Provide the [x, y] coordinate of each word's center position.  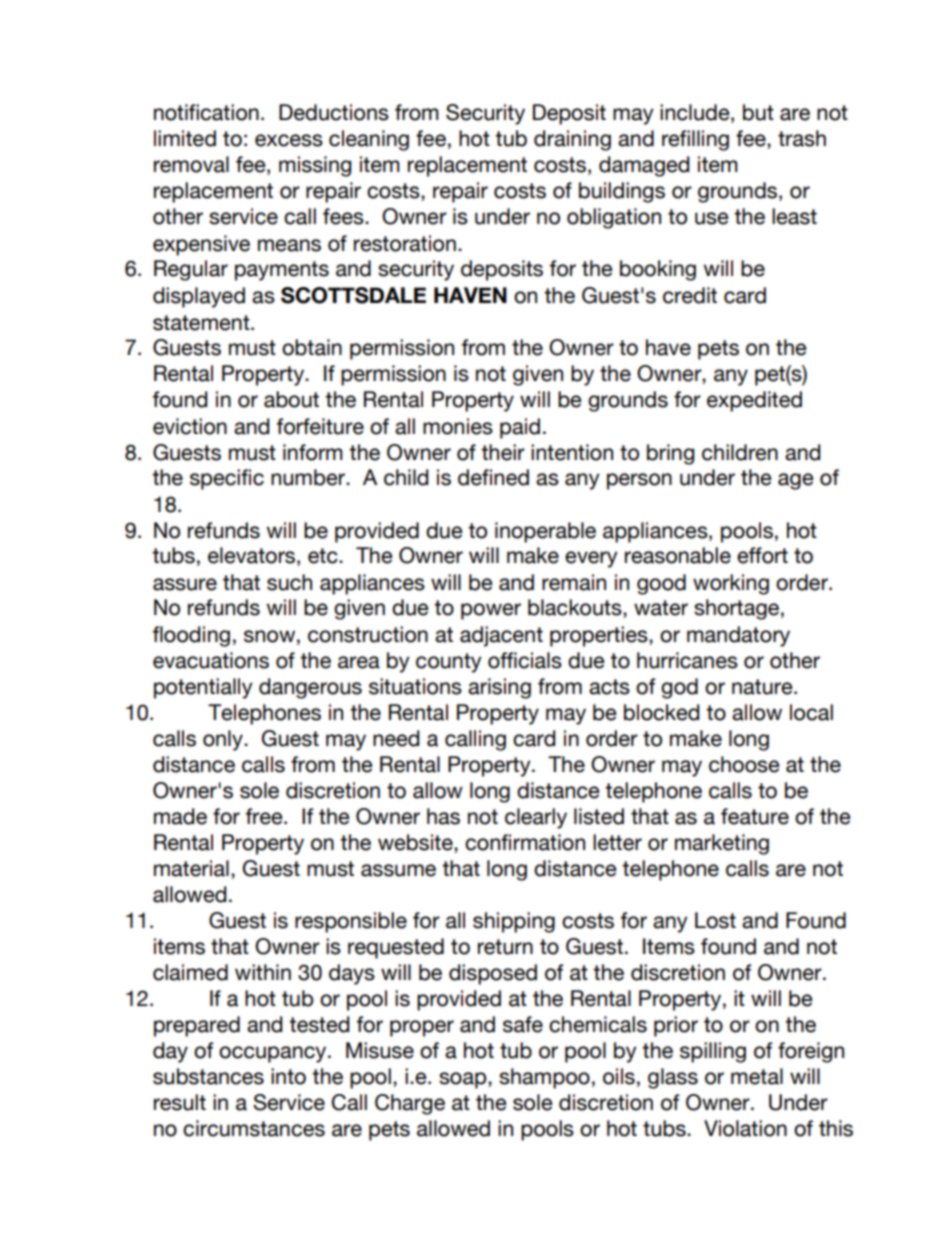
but [758, 112]
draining [572, 140]
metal [757, 1076]
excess [289, 140]
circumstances [254, 1128]
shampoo [544, 1078]
